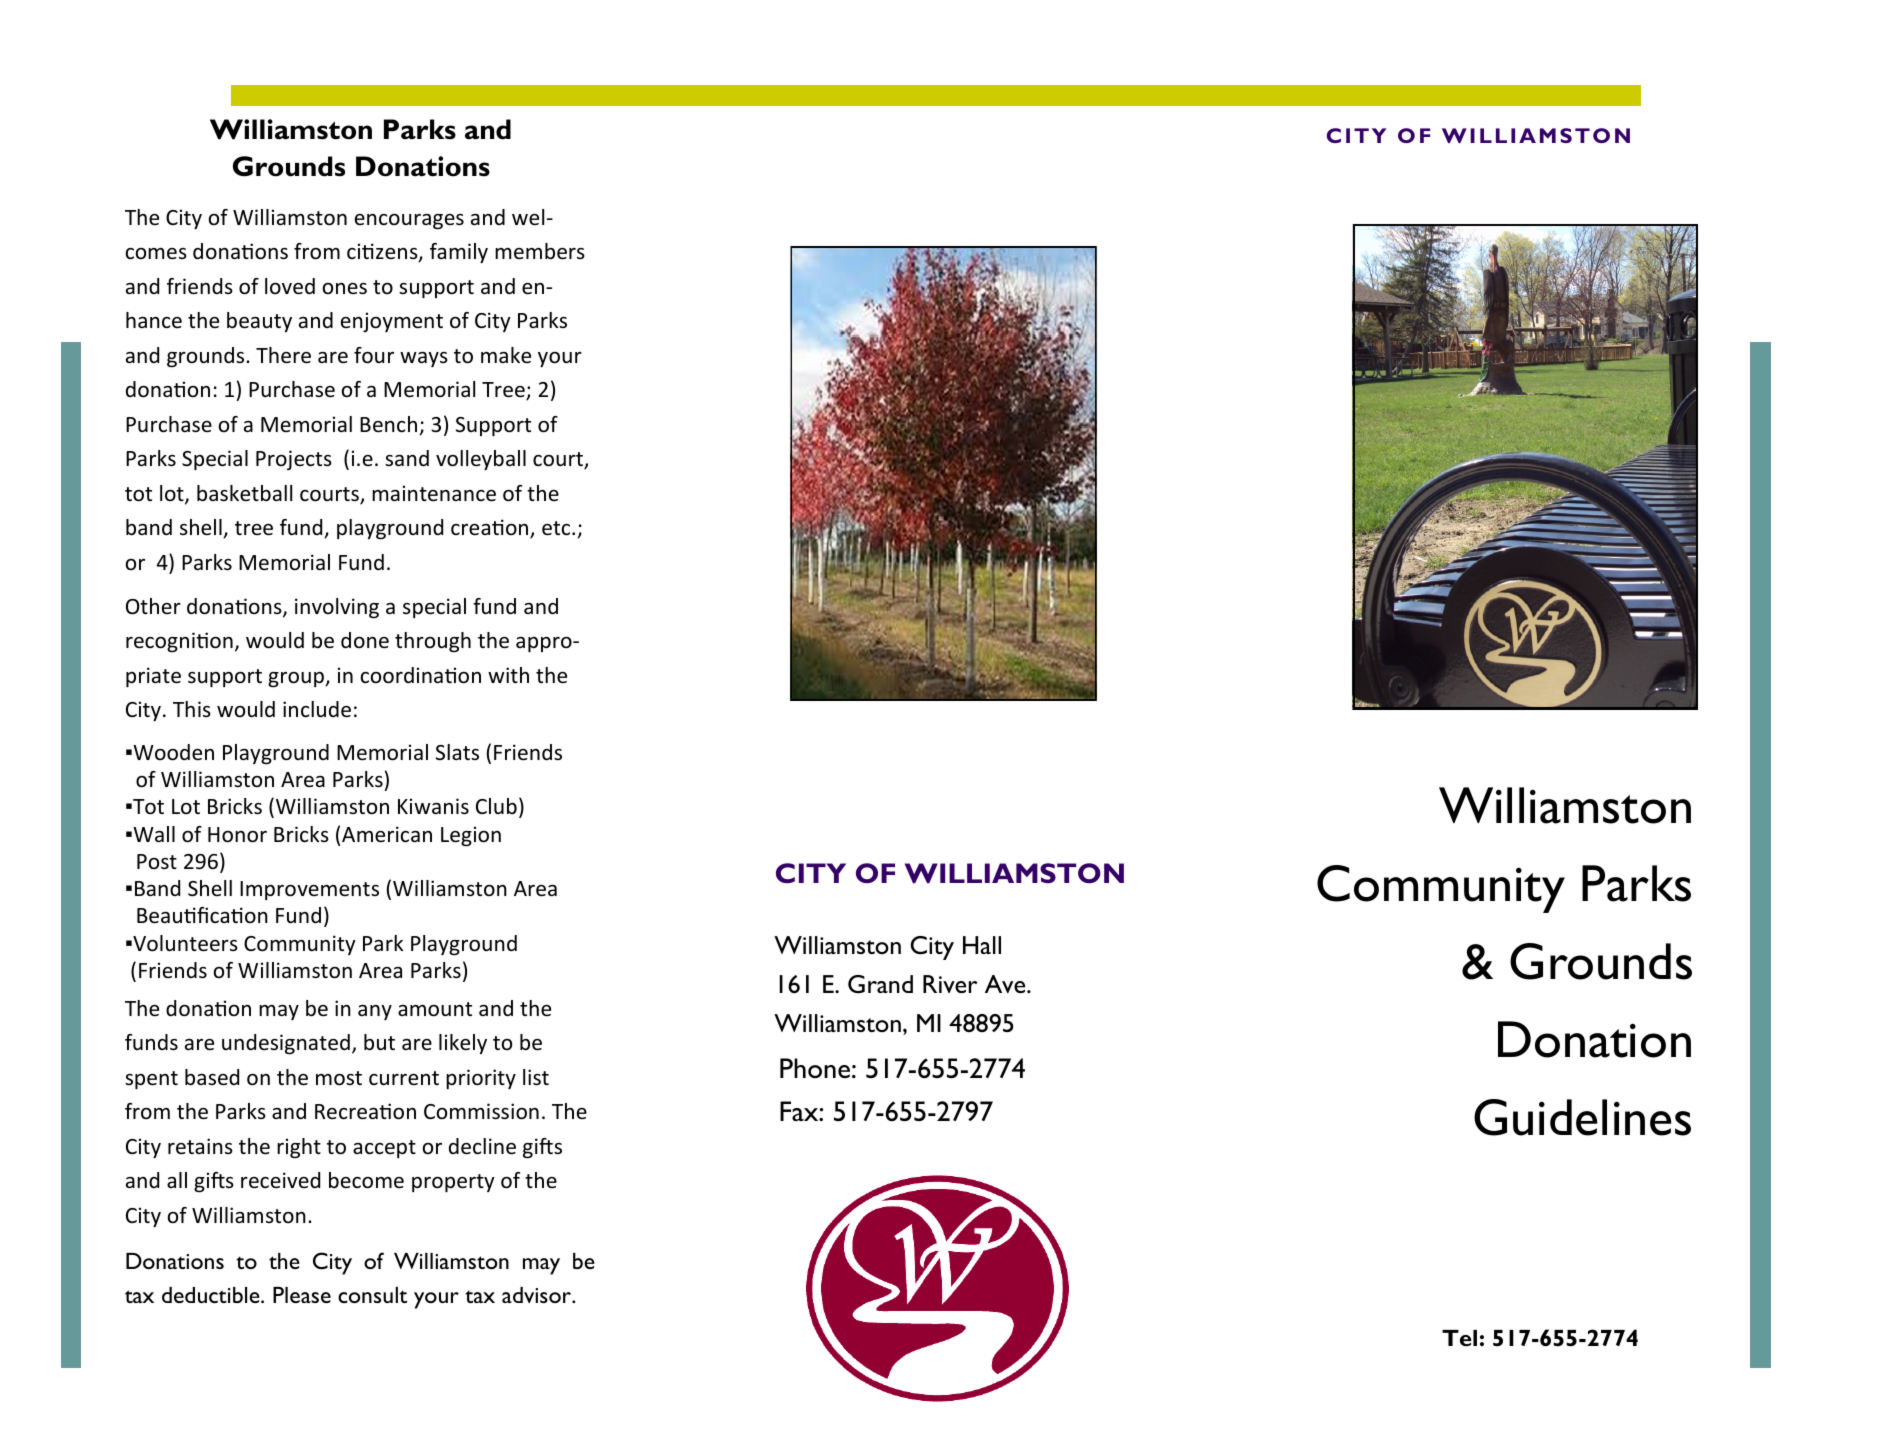 The height and width of the screenshot is (1453, 1880). What do you see at coordinates (309, 890) in the screenshot?
I see `Improvements` at bounding box center [309, 890].
